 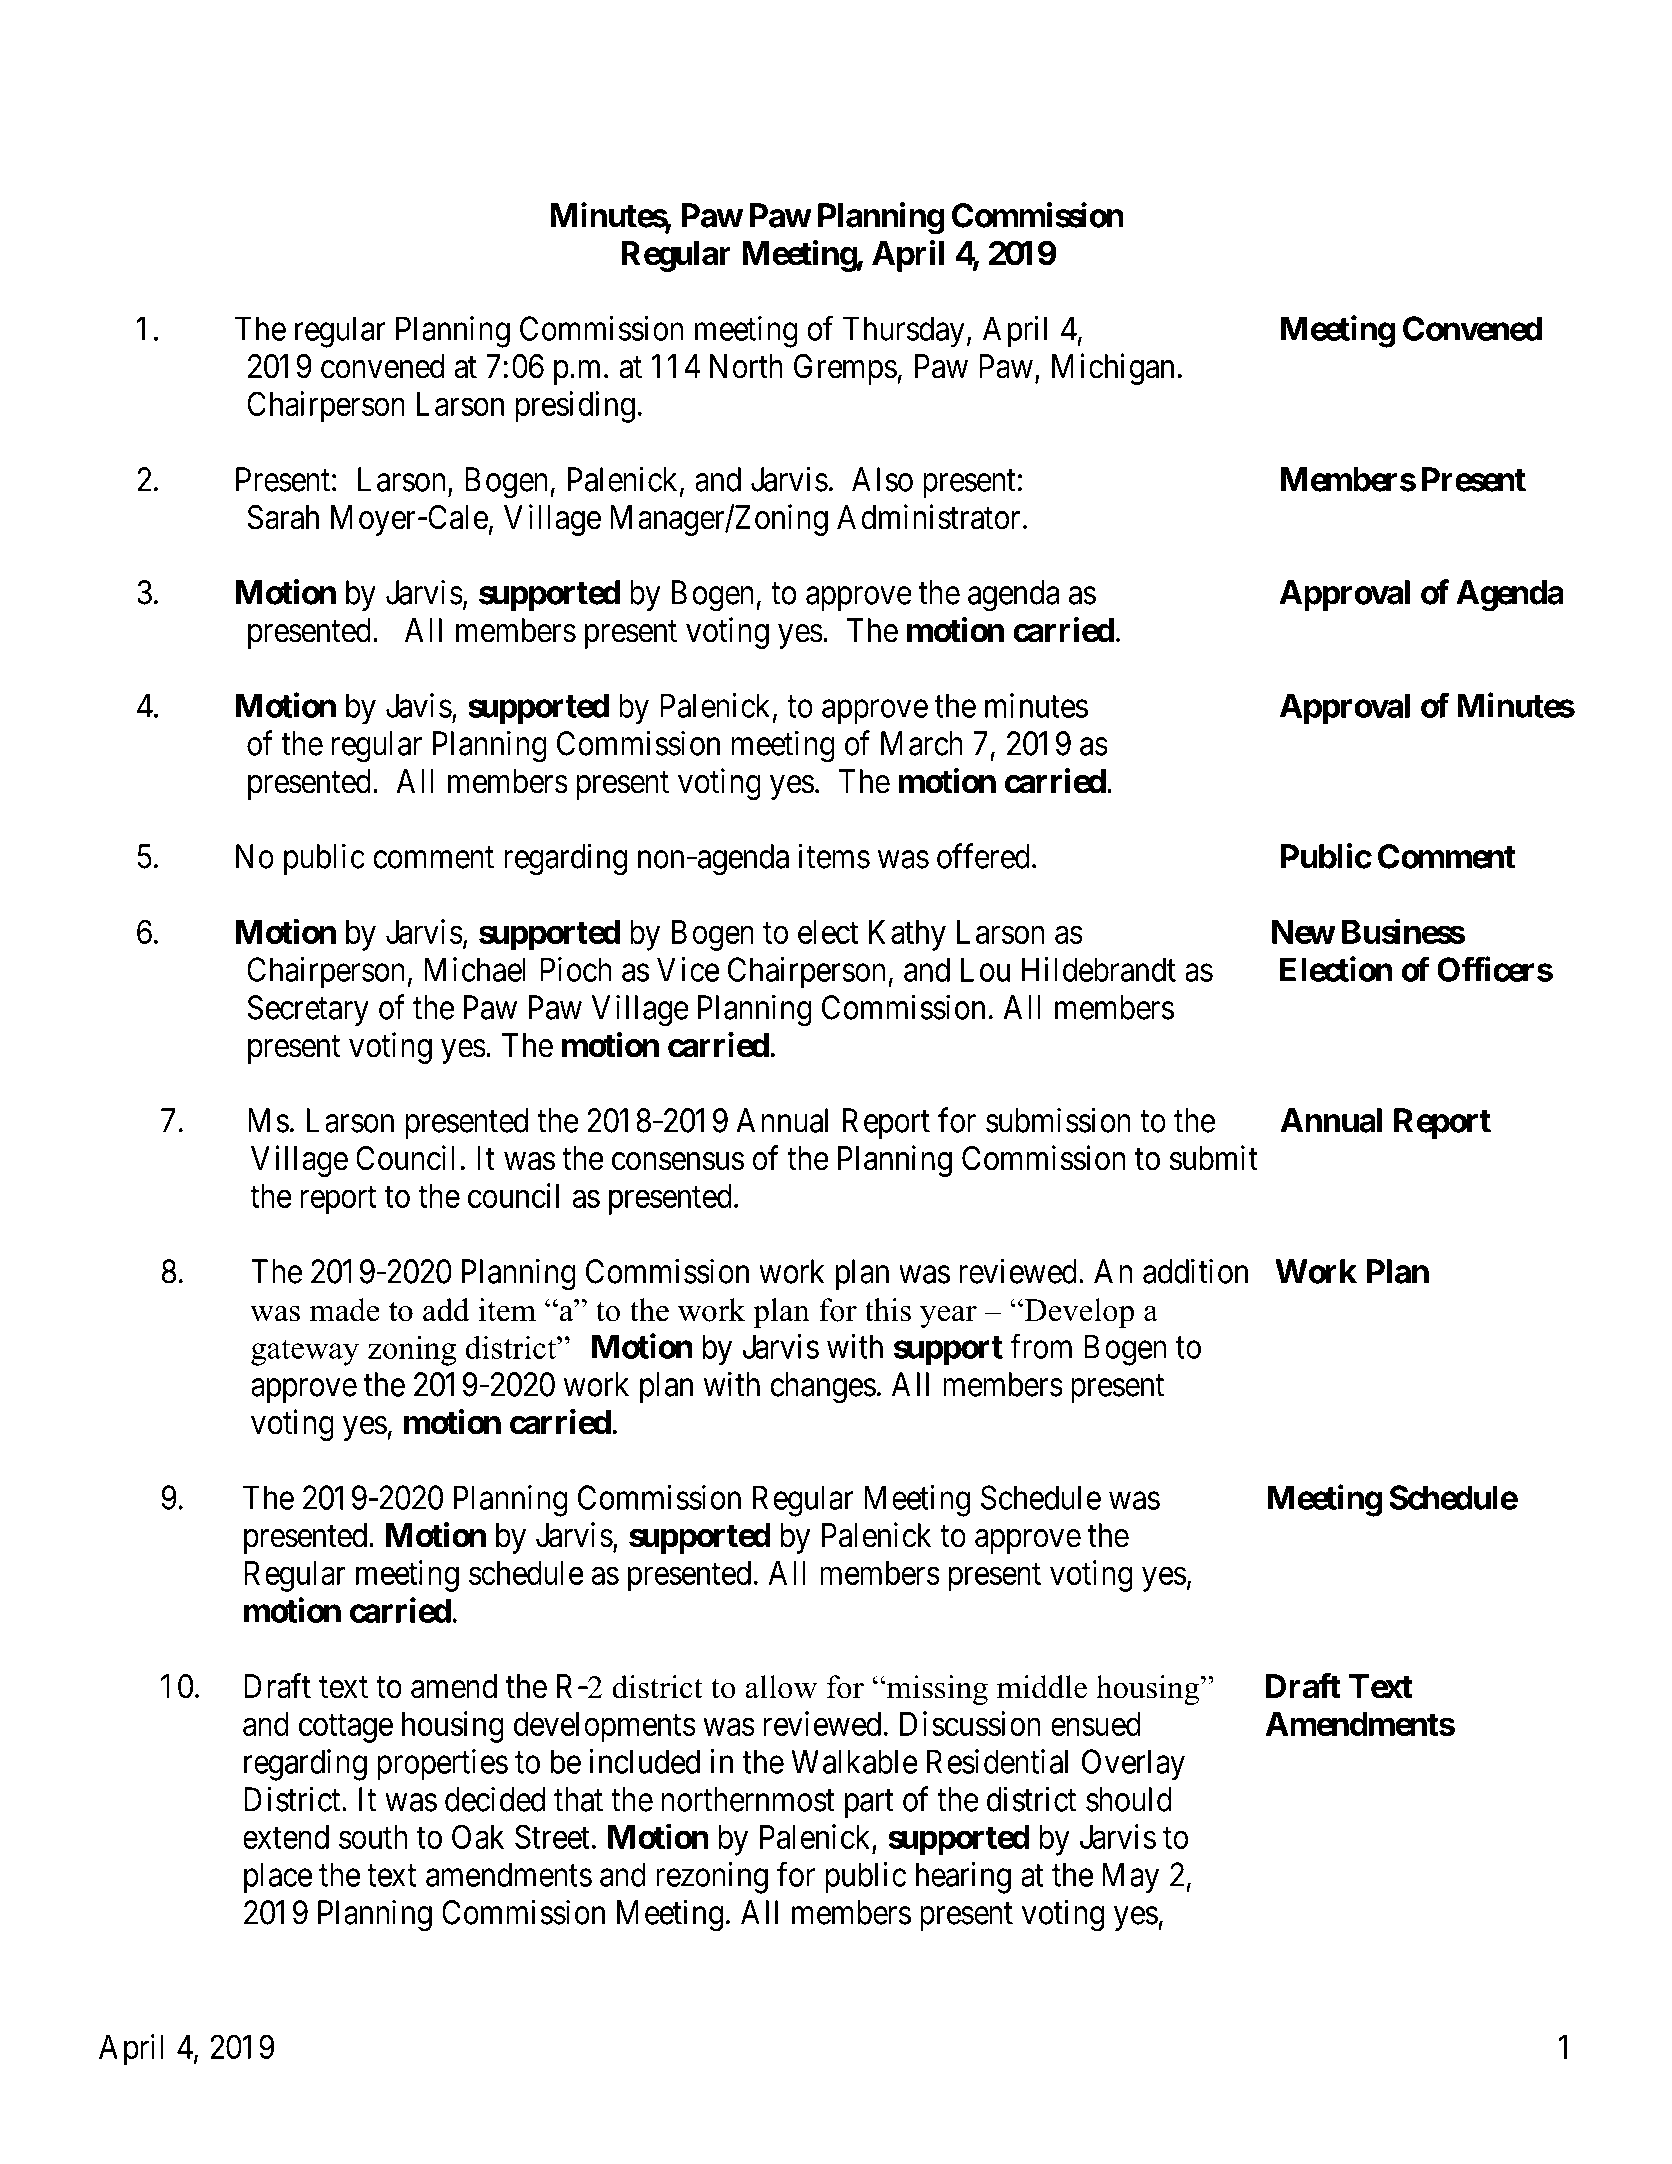 I want to click on presiding, so click(x=575, y=407).
